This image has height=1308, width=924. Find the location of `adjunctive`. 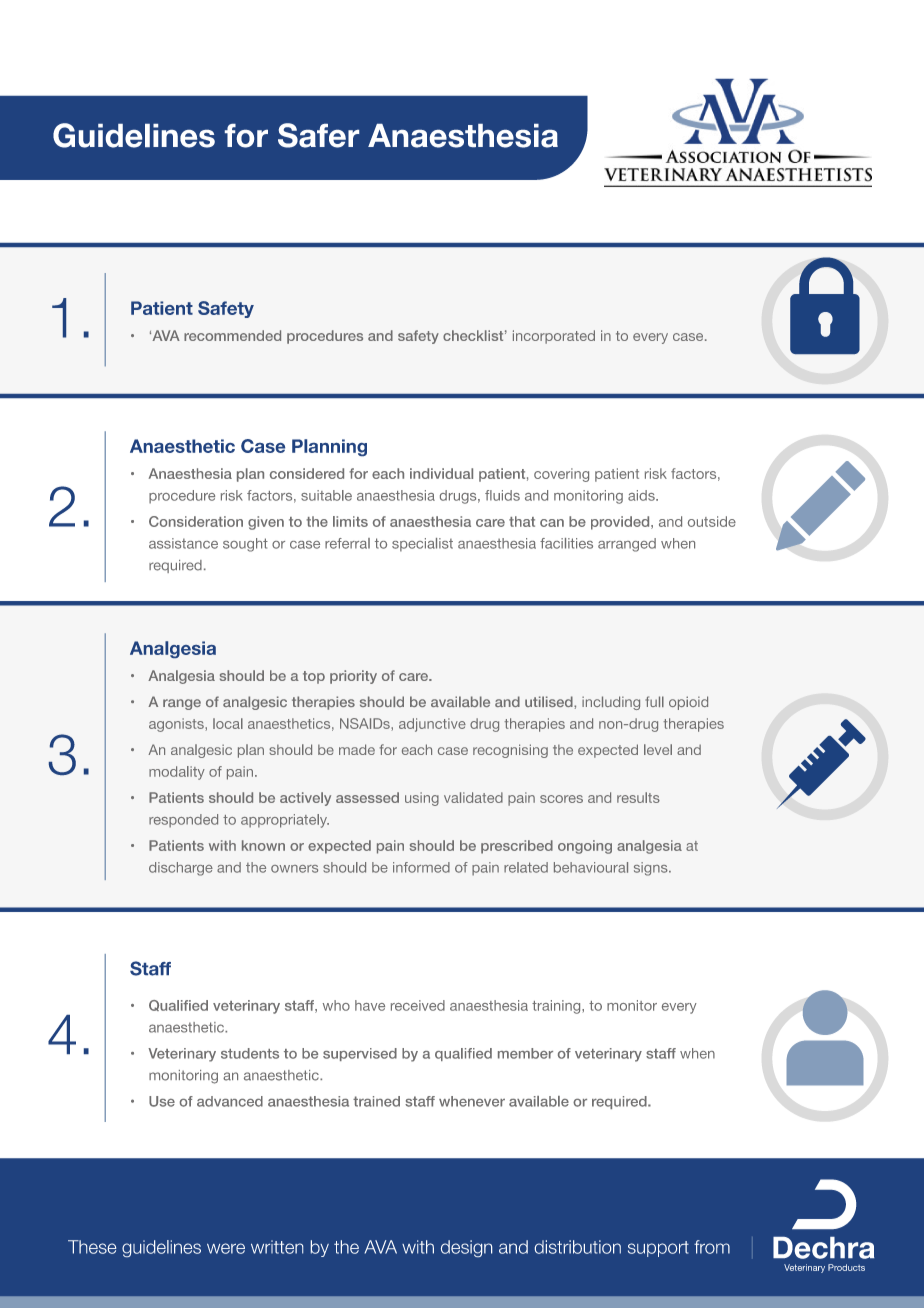

adjunctive is located at coordinates (432, 725).
